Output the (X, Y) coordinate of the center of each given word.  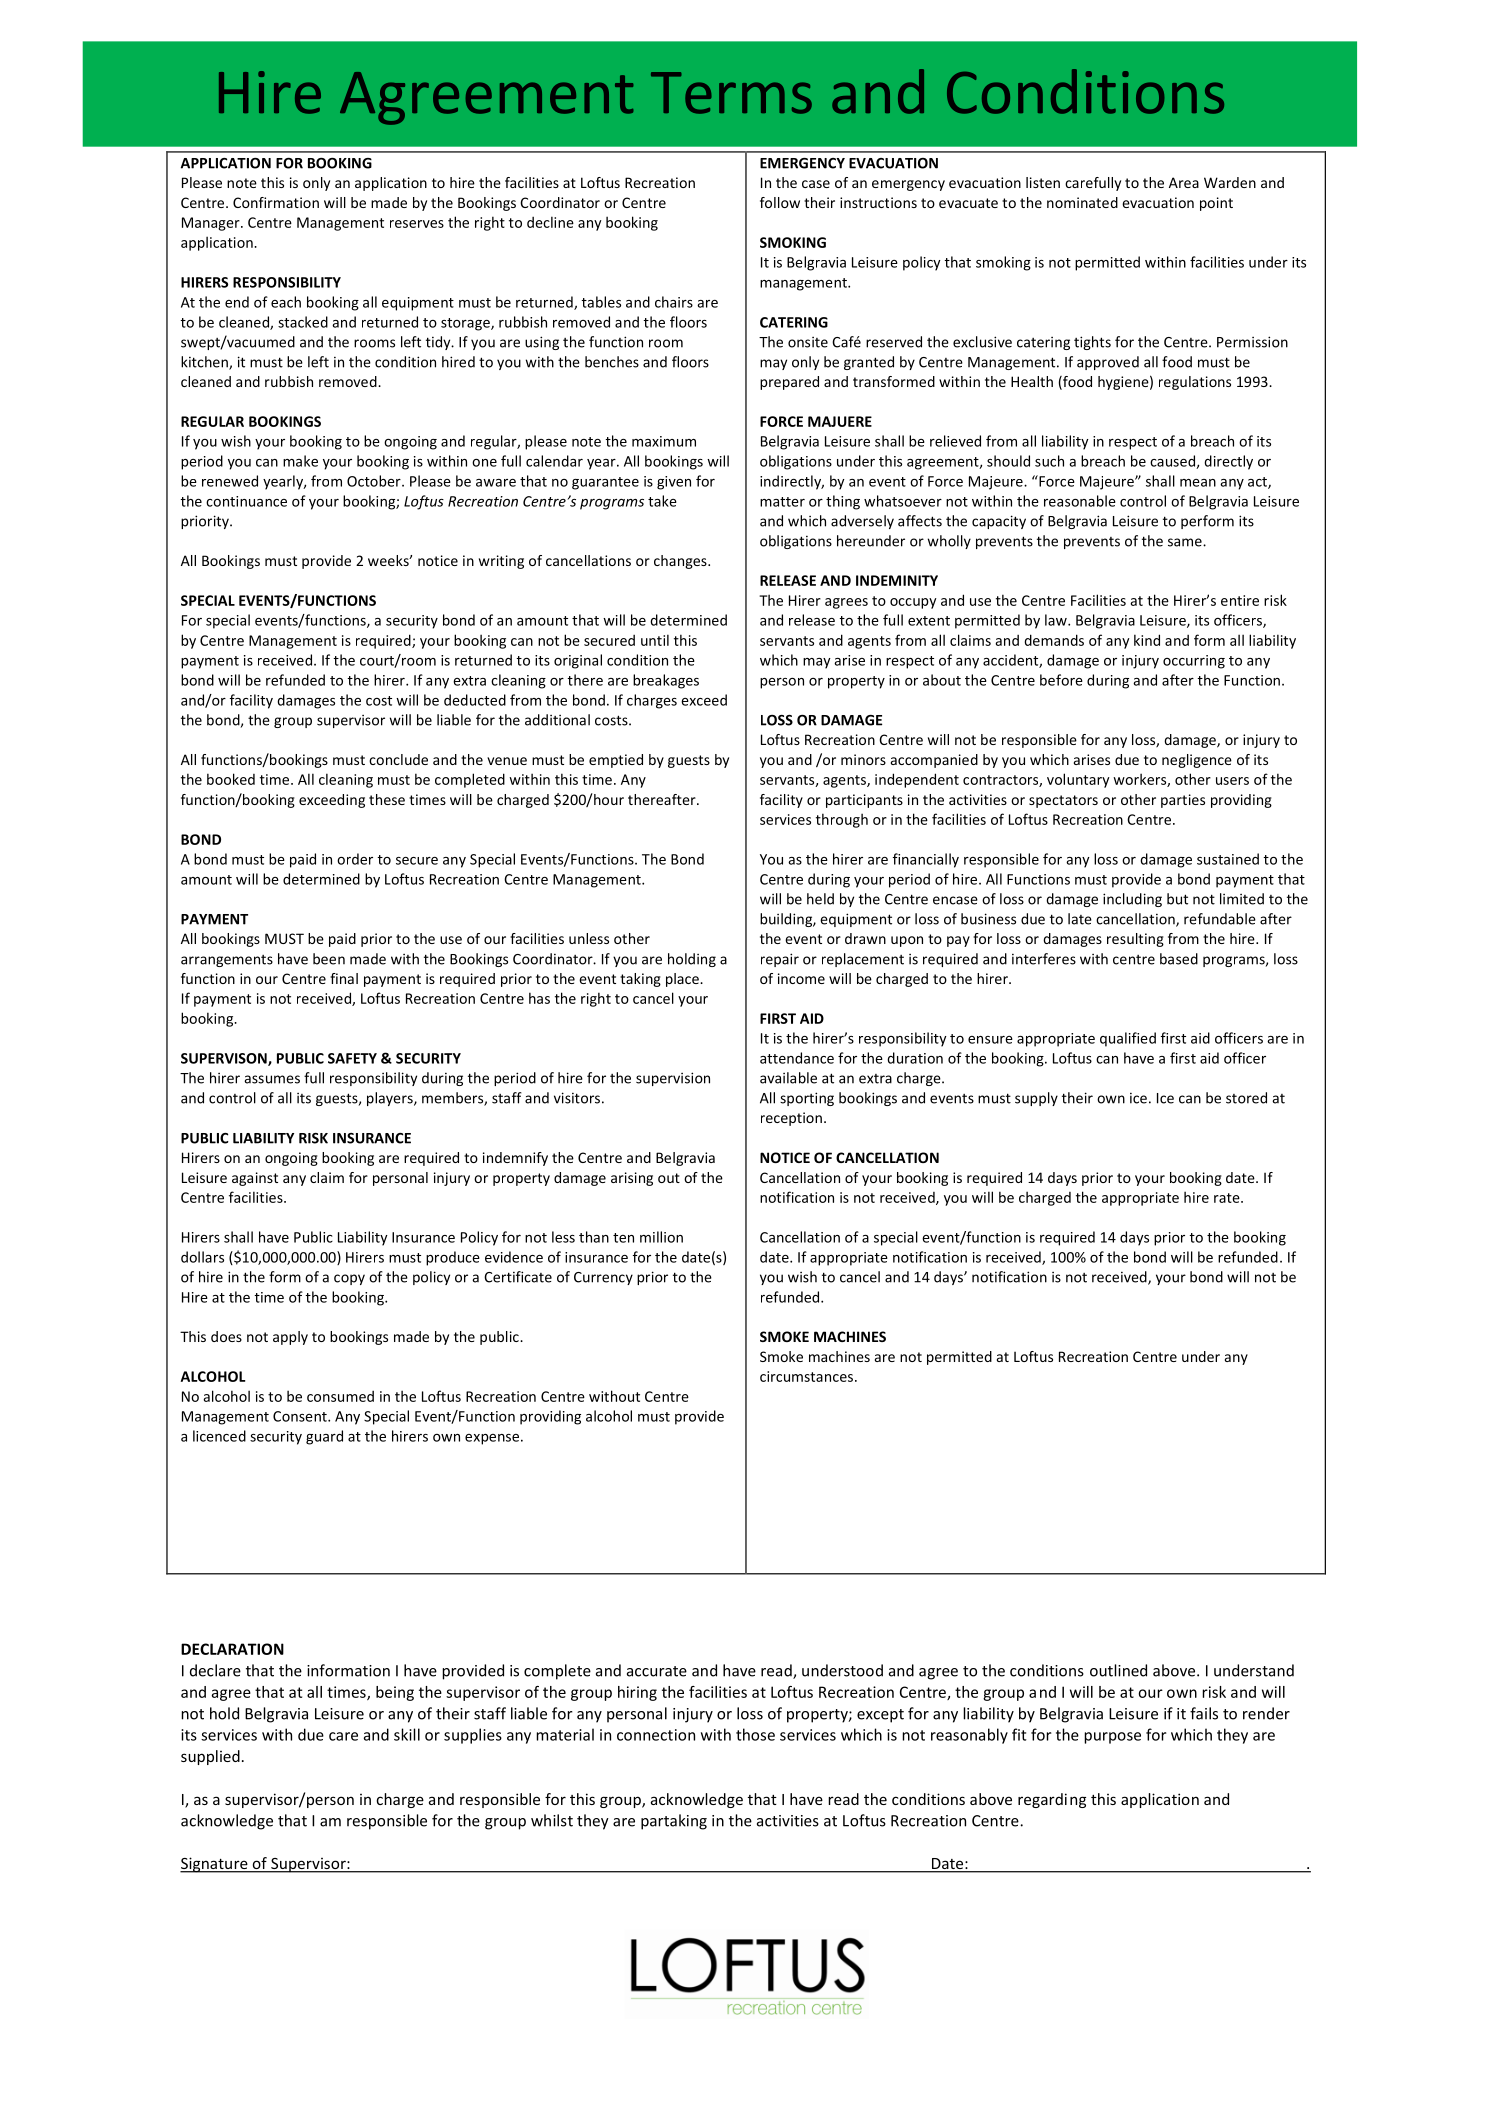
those (755, 1734)
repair (780, 960)
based (1179, 959)
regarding (1052, 1800)
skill (407, 1734)
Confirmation (276, 202)
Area (1184, 182)
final (344, 978)
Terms (731, 93)
